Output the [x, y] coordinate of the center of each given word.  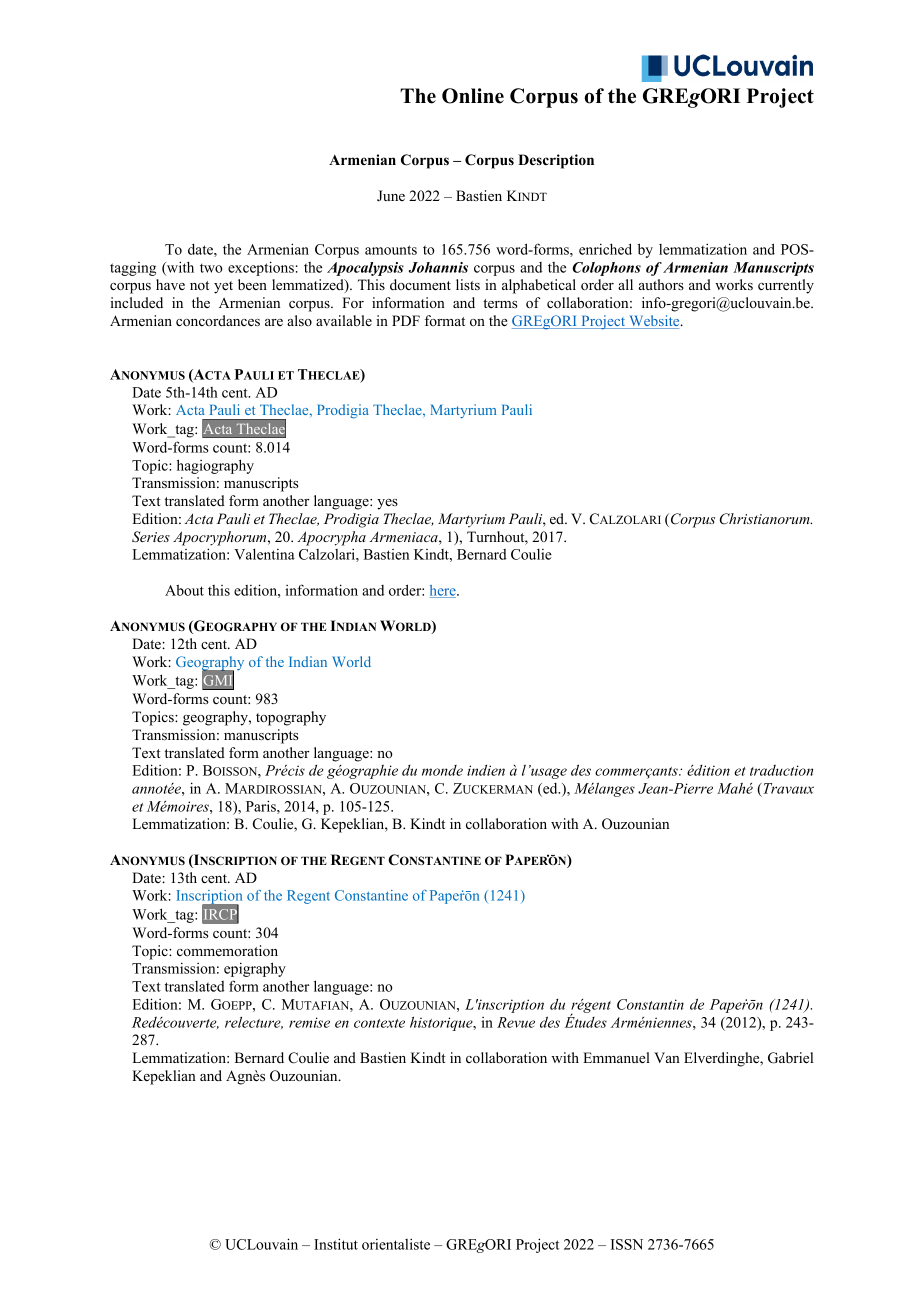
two [211, 268]
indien [486, 770]
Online [473, 96]
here [444, 591]
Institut [336, 1244]
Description [556, 161]
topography [291, 718]
